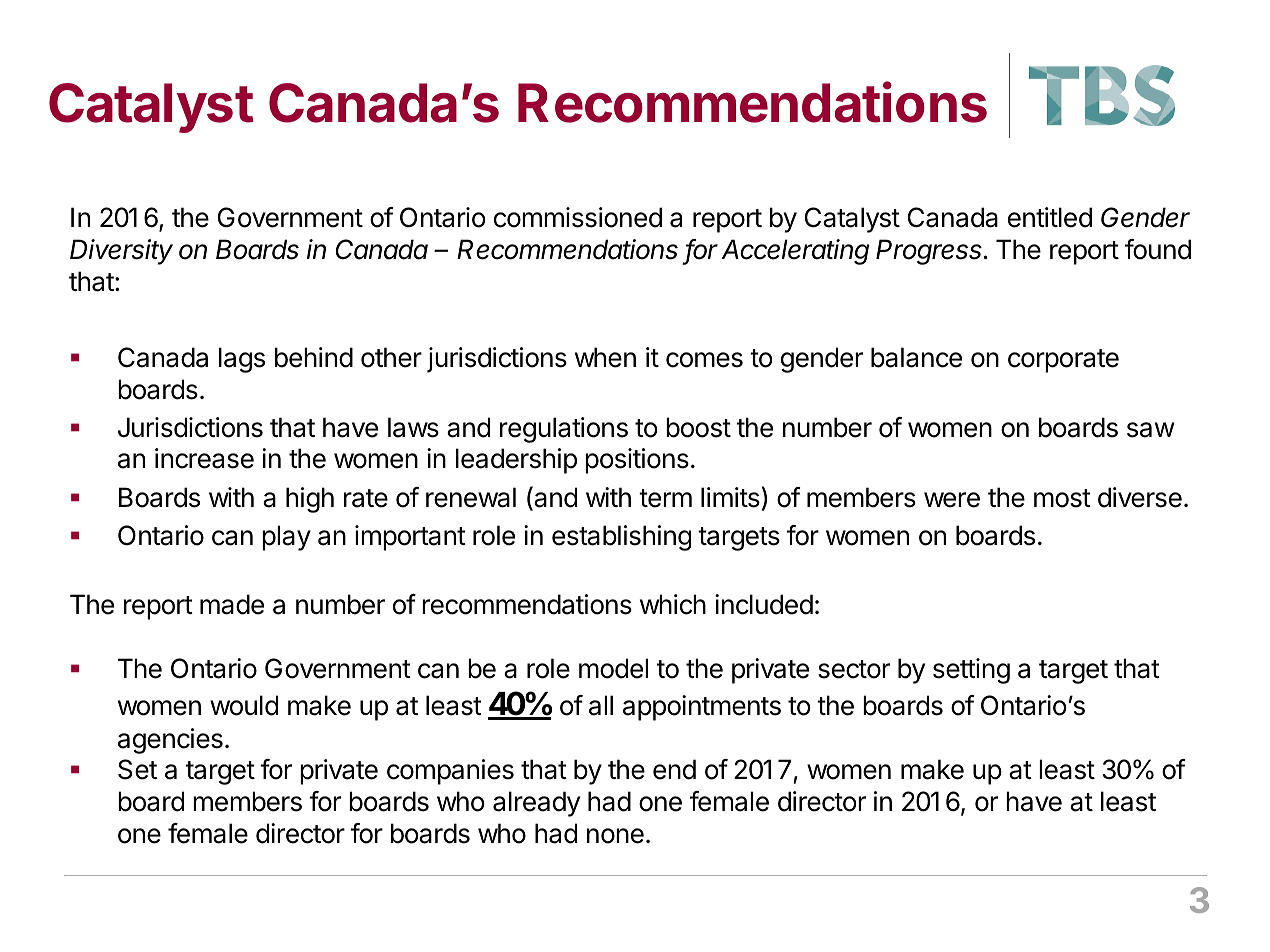 This image has height=952, width=1270. Describe the element at coordinates (1151, 430) in the image. I see `saw` at that location.
